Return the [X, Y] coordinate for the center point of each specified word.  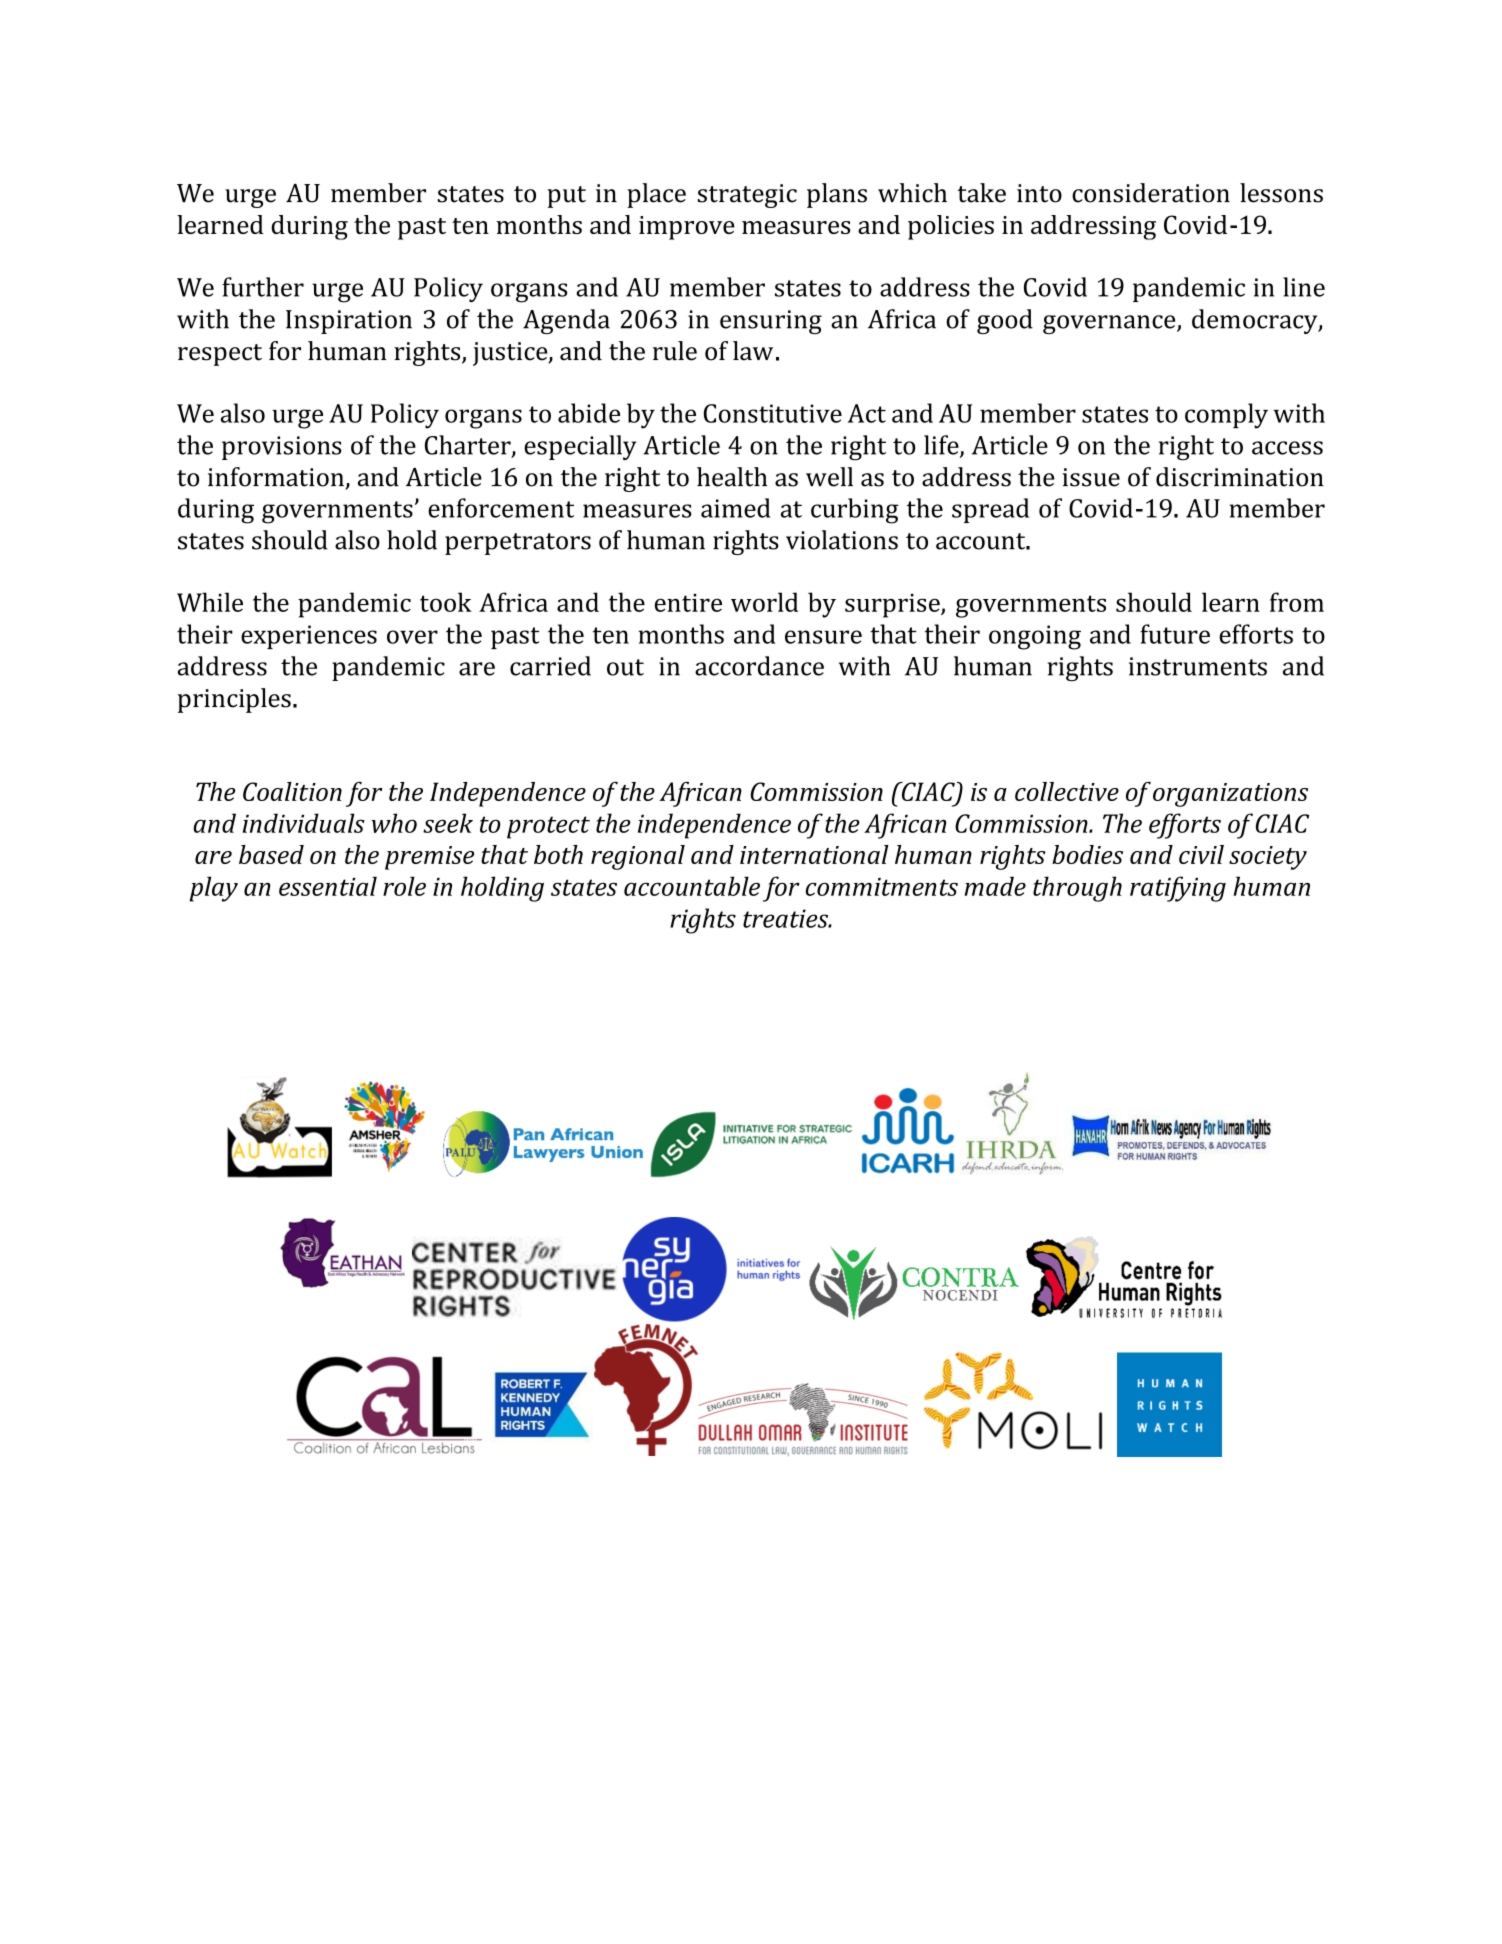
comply [1226, 416]
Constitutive [773, 413]
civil [1201, 854]
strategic [747, 196]
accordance [759, 666]
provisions [282, 448]
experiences [309, 637]
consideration [1151, 193]
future [1175, 634]
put [566, 197]
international [814, 854]
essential [328, 886]
